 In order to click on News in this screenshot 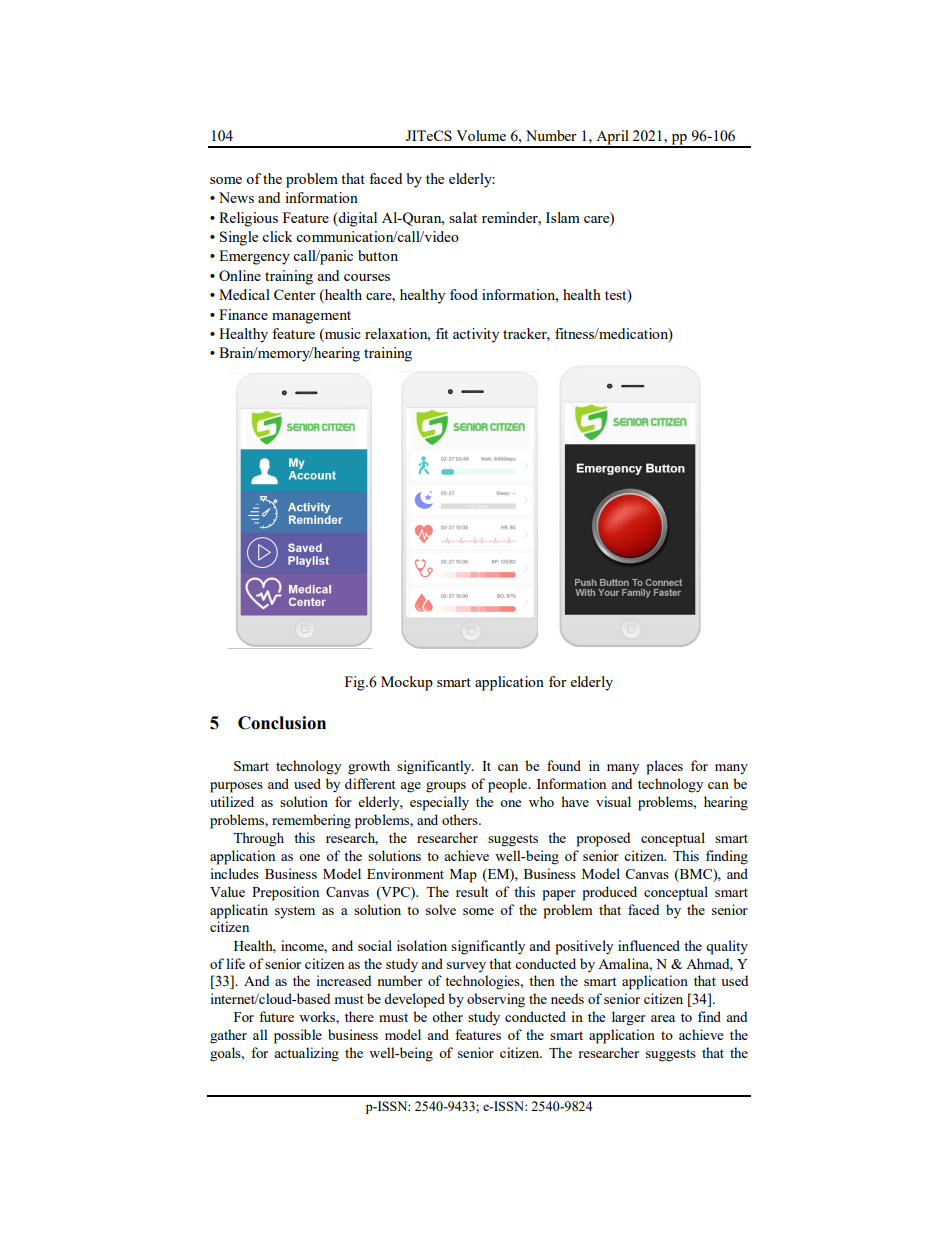, I will do `click(236, 197)`.
